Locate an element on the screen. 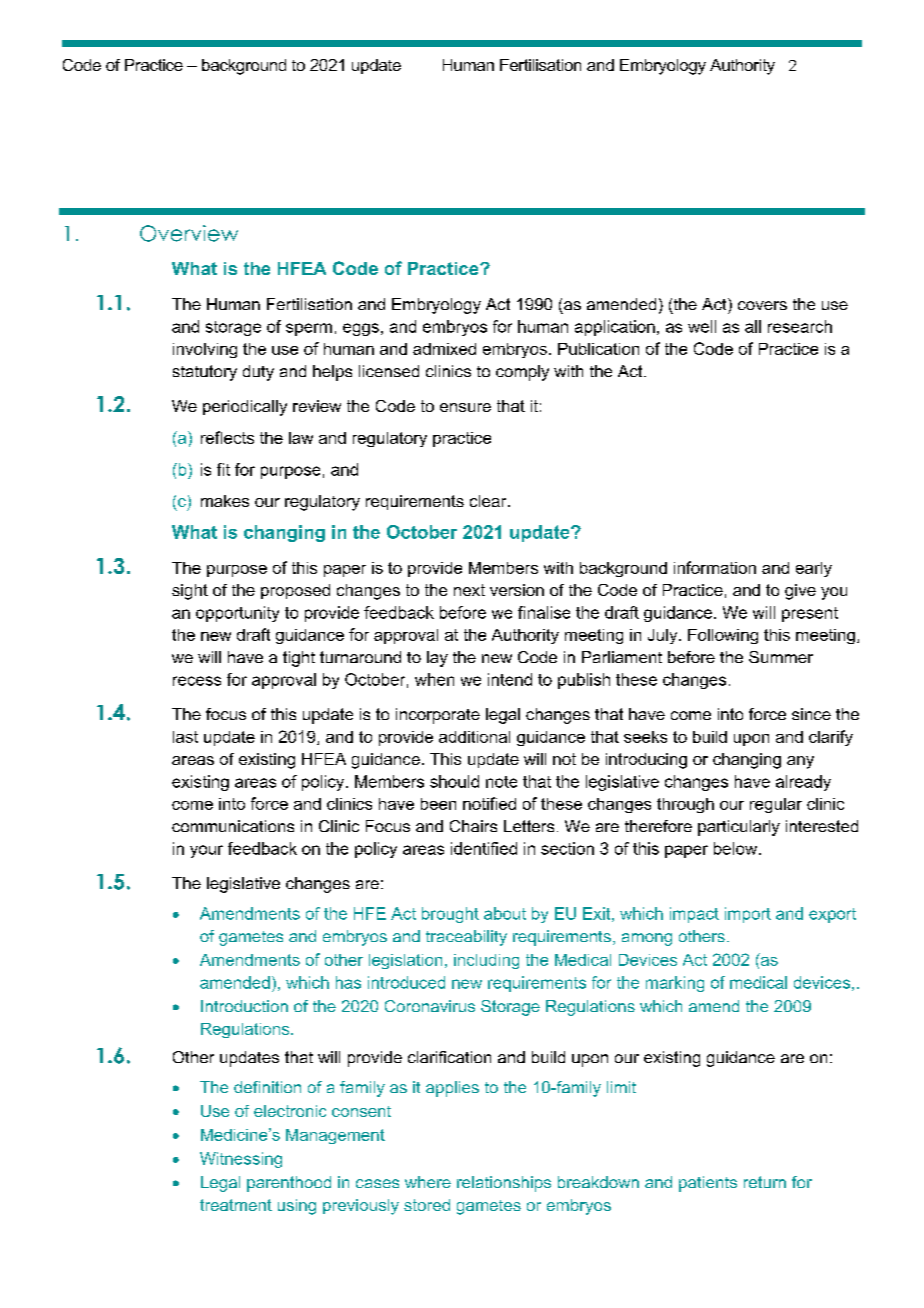 This screenshot has height=1308, width=924. marking is located at coordinates (675, 984).
